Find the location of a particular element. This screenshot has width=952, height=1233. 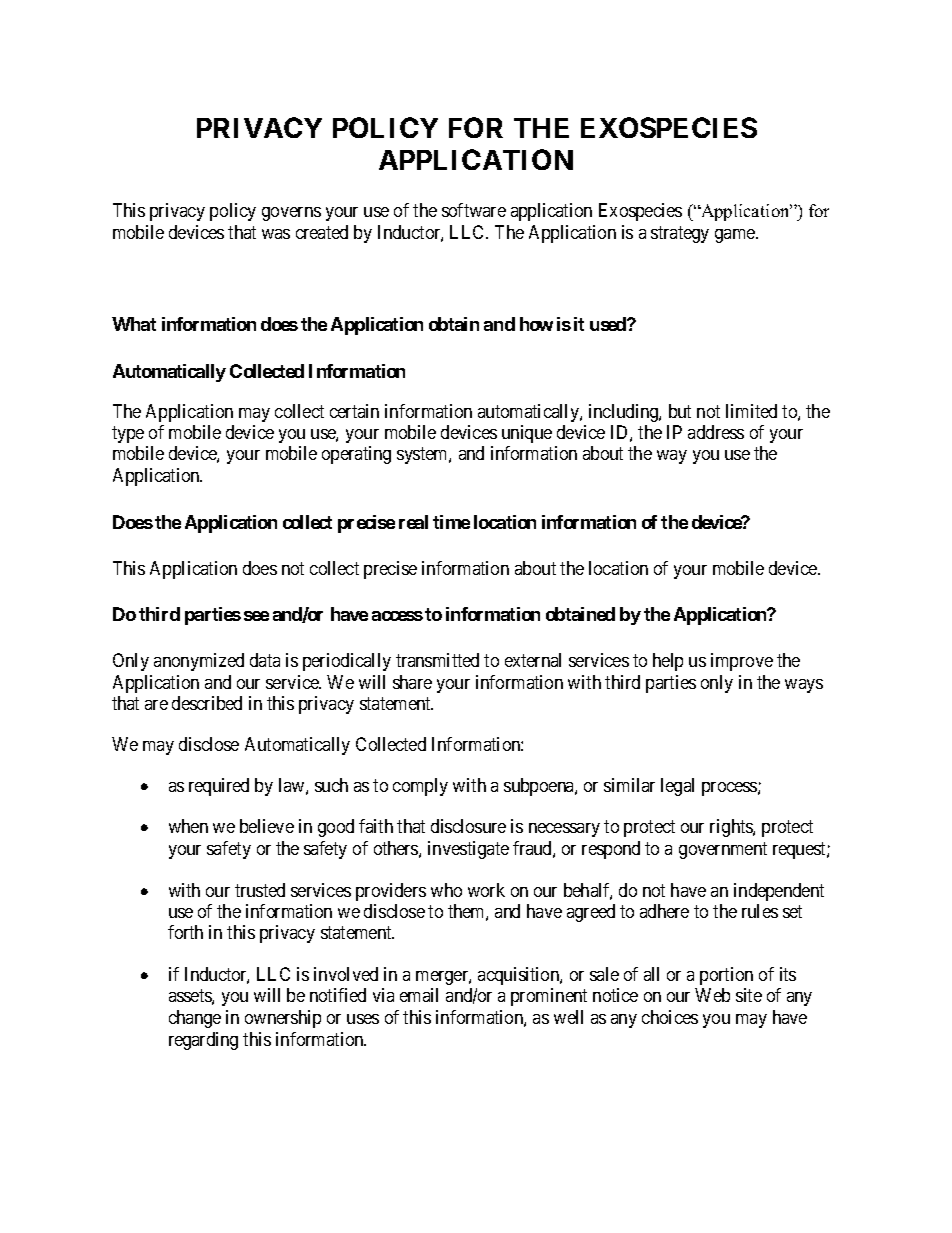

type is located at coordinates (128, 434).
